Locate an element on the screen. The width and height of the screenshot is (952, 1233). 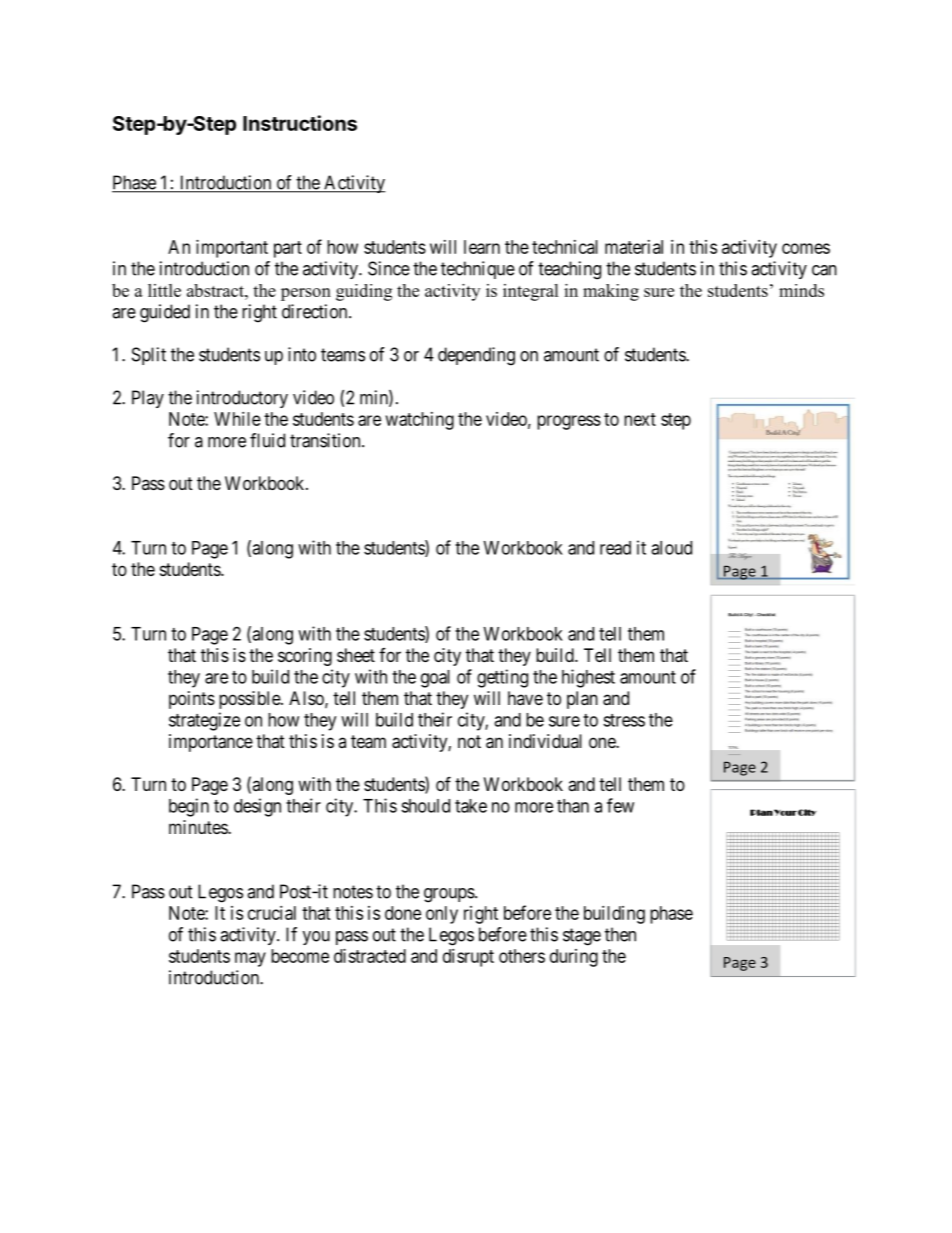
comes is located at coordinates (806, 248).
